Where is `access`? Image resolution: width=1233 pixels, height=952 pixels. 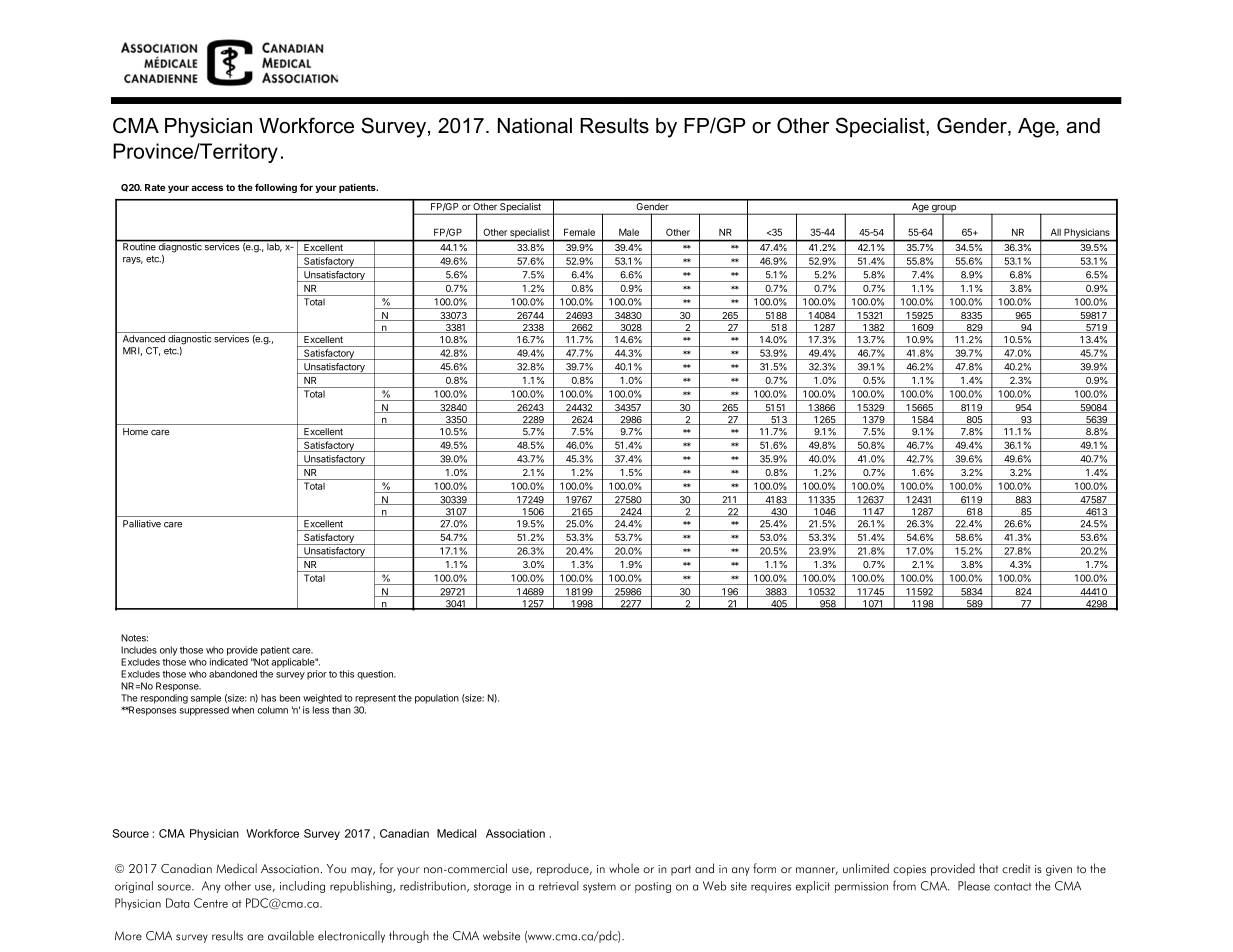 access is located at coordinates (207, 188).
